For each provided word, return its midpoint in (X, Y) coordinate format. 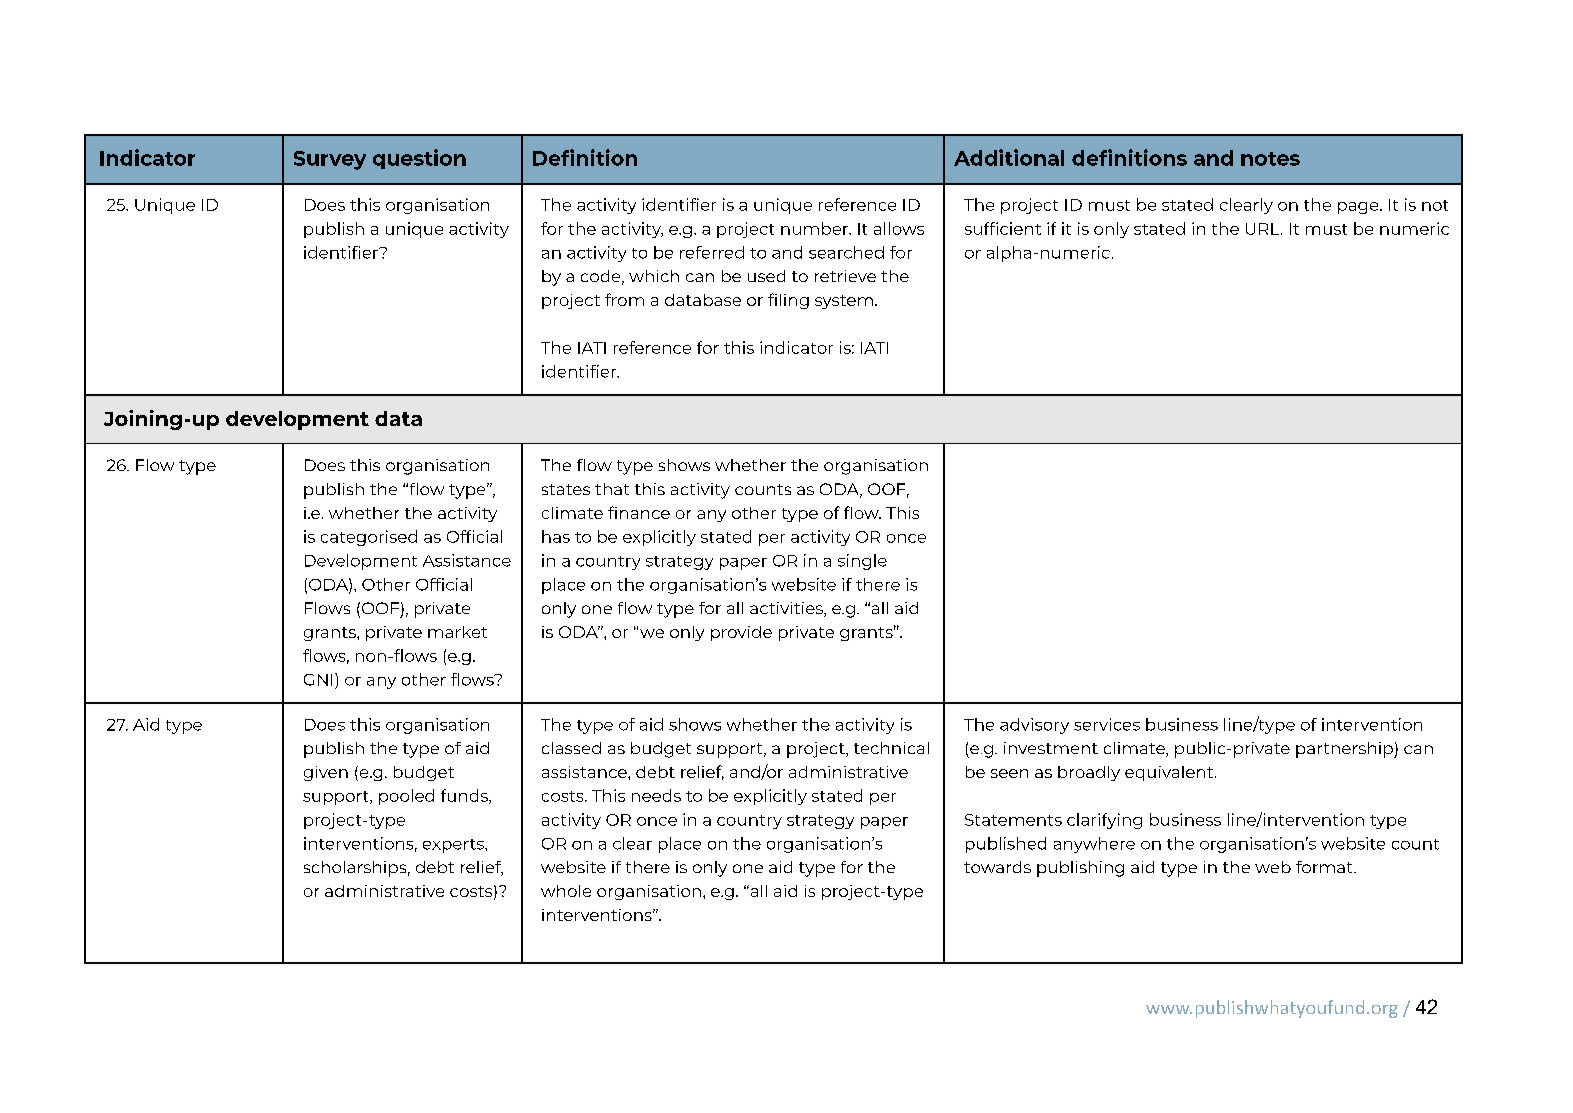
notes (1270, 159)
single (862, 562)
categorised (369, 538)
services (1107, 724)
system (844, 302)
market (457, 632)
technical (891, 748)
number (815, 228)
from (624, 299)
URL (1264, 229)
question (419, 159)
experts (454, 846)
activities (787, 609)
